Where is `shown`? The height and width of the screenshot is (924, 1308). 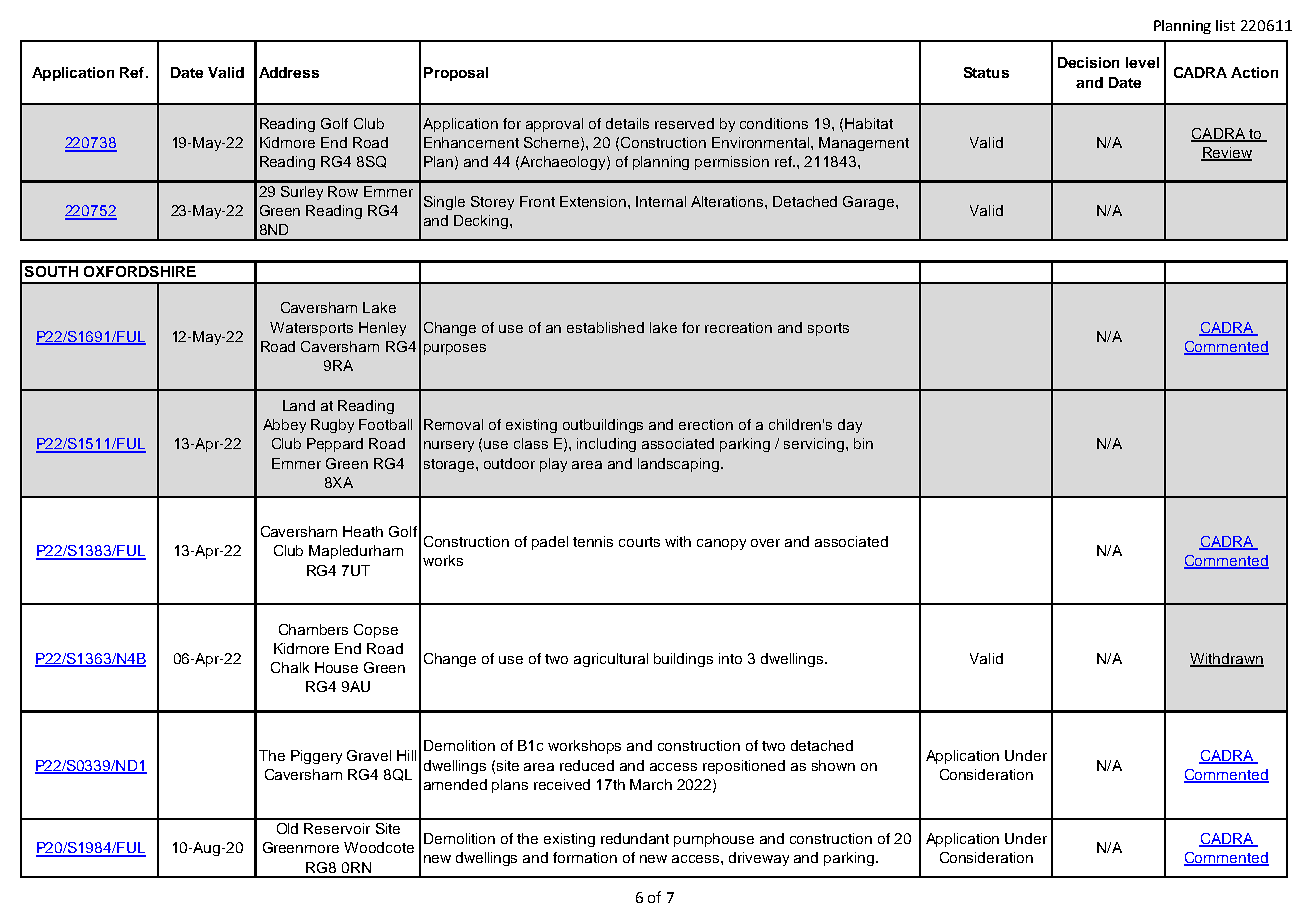 shown is located at coordinates (833, 765).
